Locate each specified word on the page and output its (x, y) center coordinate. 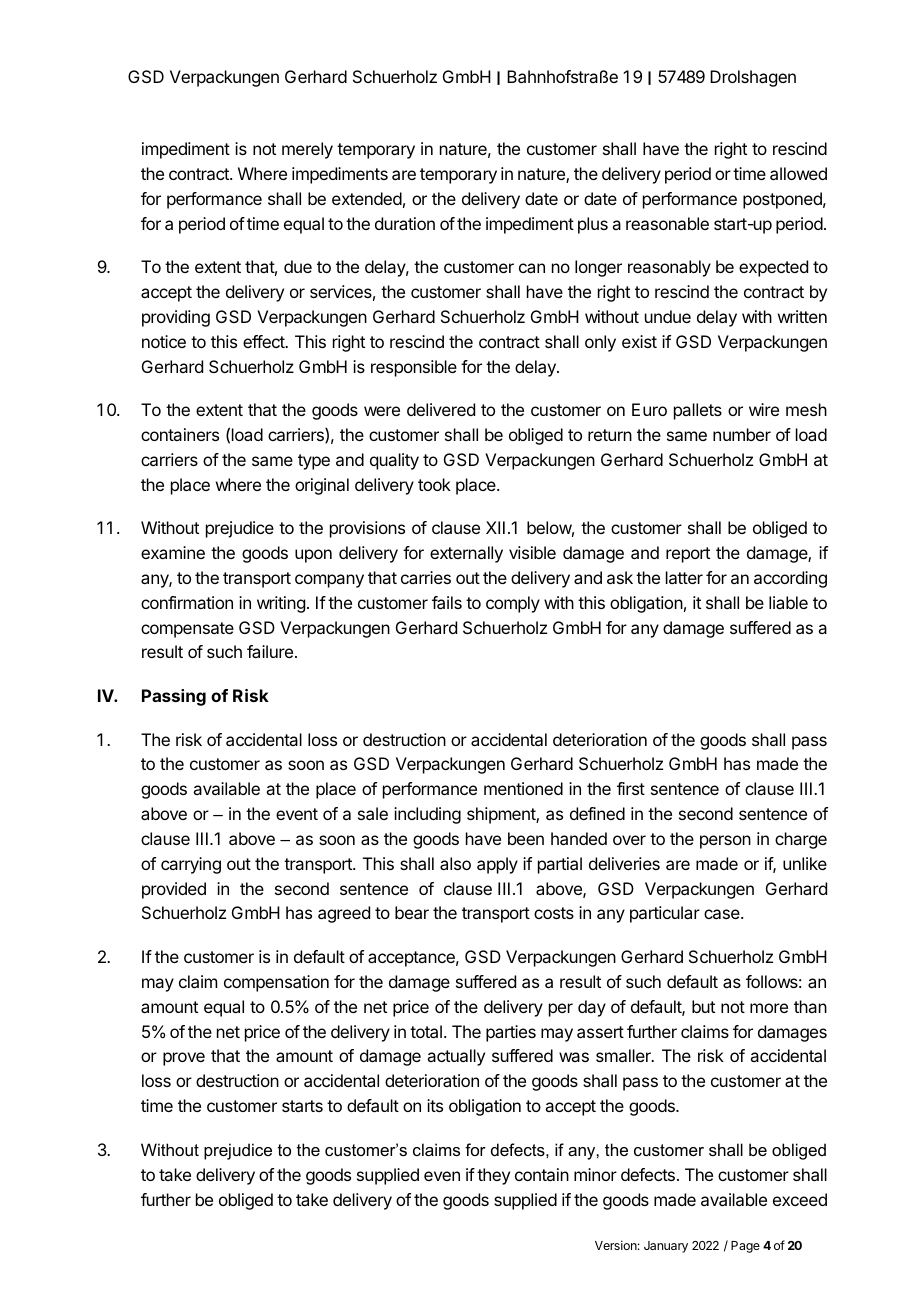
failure (270, 651)
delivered (441, 409)
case (723, 914)
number (742, 434)
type (314, 462)
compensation (276, 983)
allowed (798, 173)
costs (554, 913)
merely (307, 150)
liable (788, 602)
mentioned (523, 788)
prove (184, 1059)
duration (405, 223)
